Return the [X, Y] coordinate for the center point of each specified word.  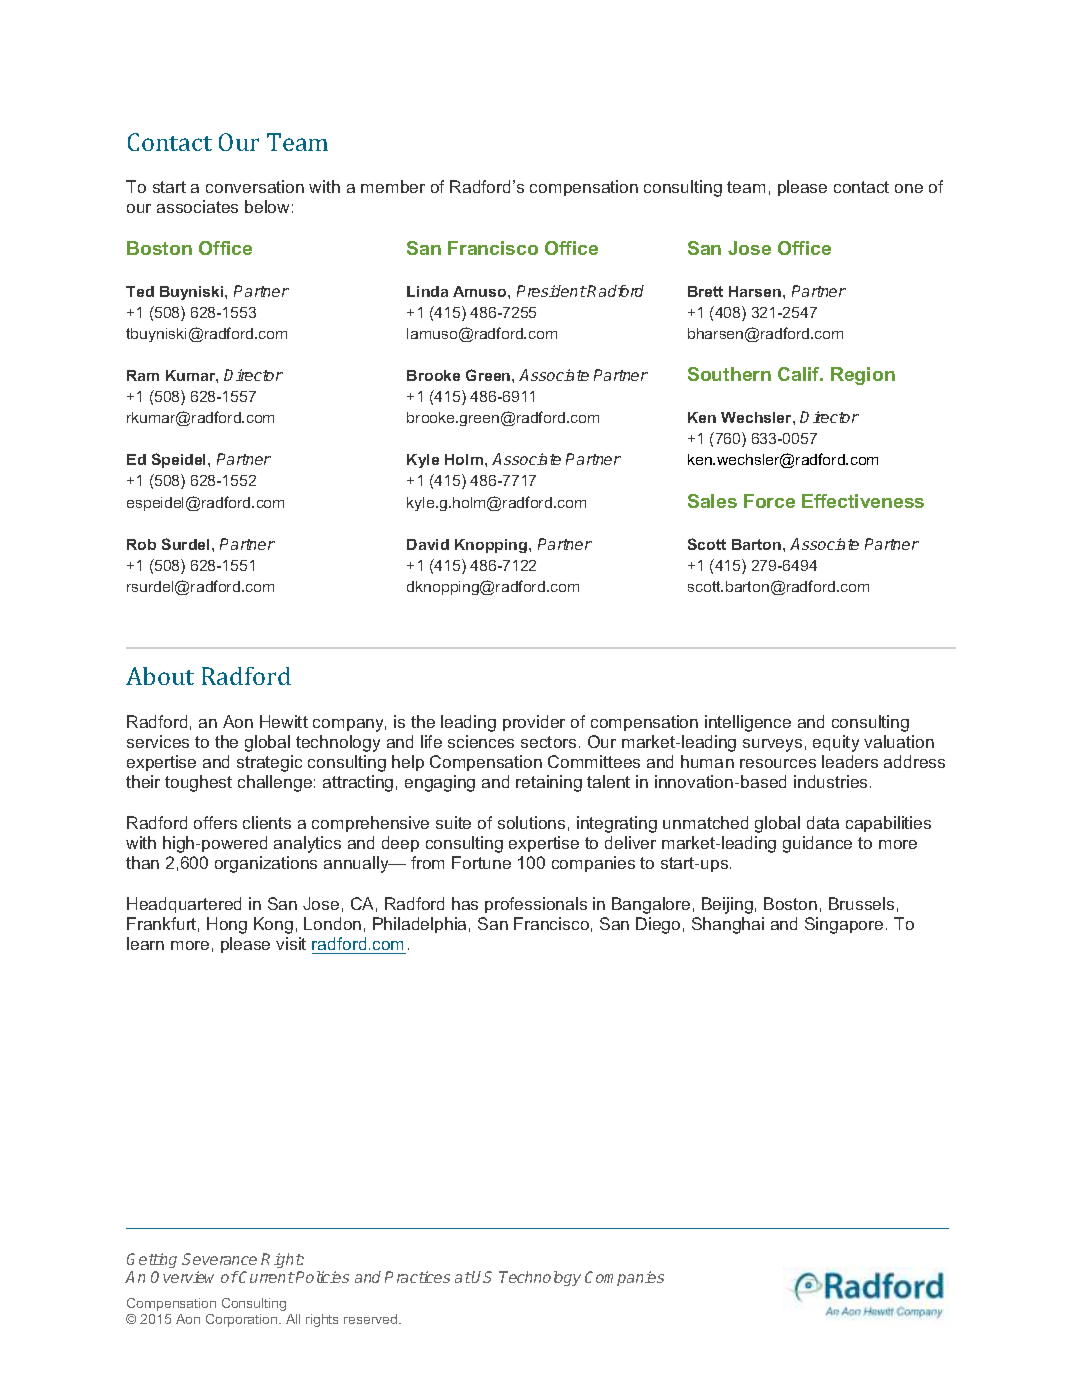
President [552, 291]
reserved [372, 1319]
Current [266, 1277]
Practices [417, 1277]
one [909, 188]
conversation [255, 186]
